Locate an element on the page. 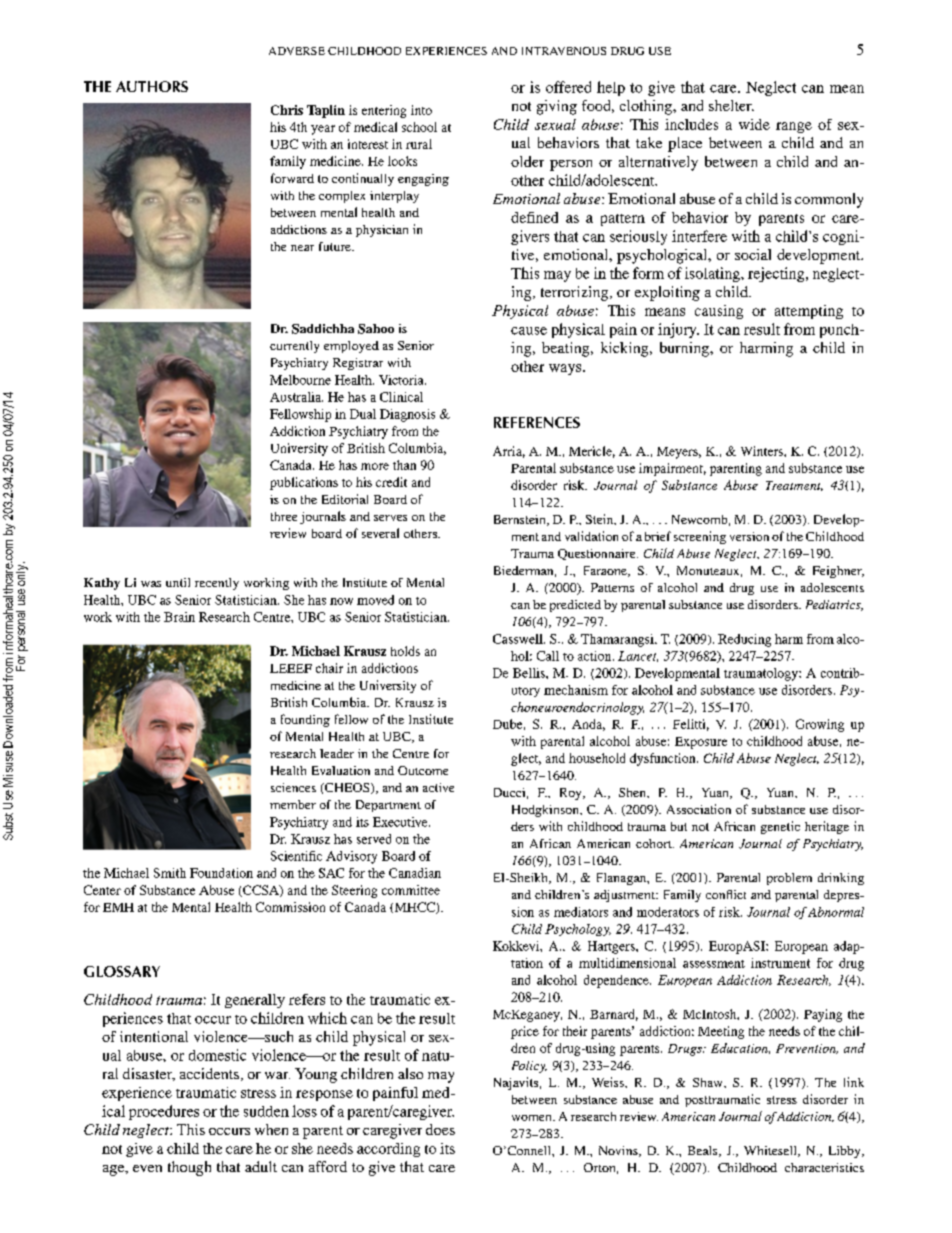  school is located at coordinates (419, 127).
